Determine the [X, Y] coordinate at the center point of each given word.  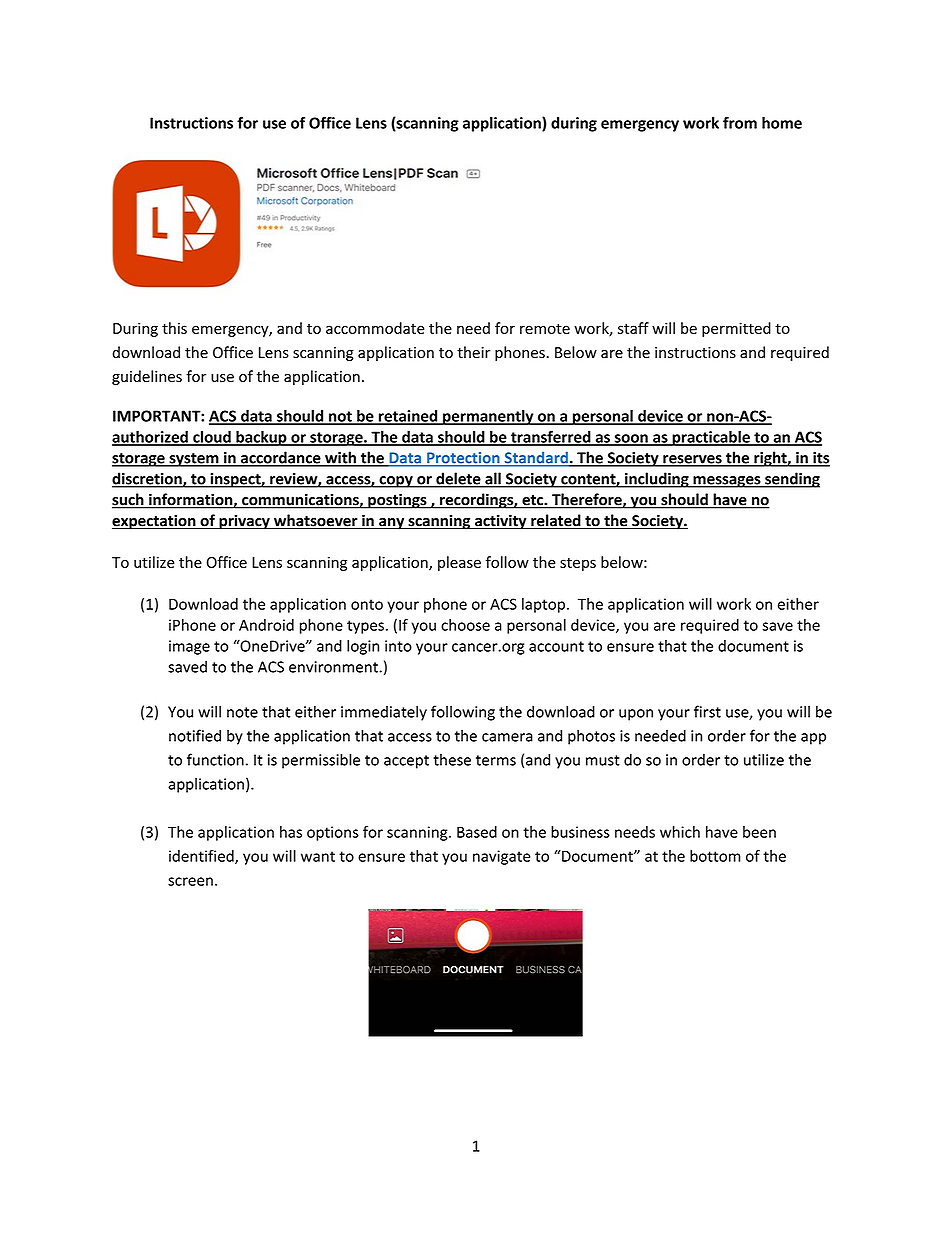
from [740, 123]
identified [202, 857]
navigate [501, 857]
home [782, 123]
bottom [715, 856]
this [174, 328]
